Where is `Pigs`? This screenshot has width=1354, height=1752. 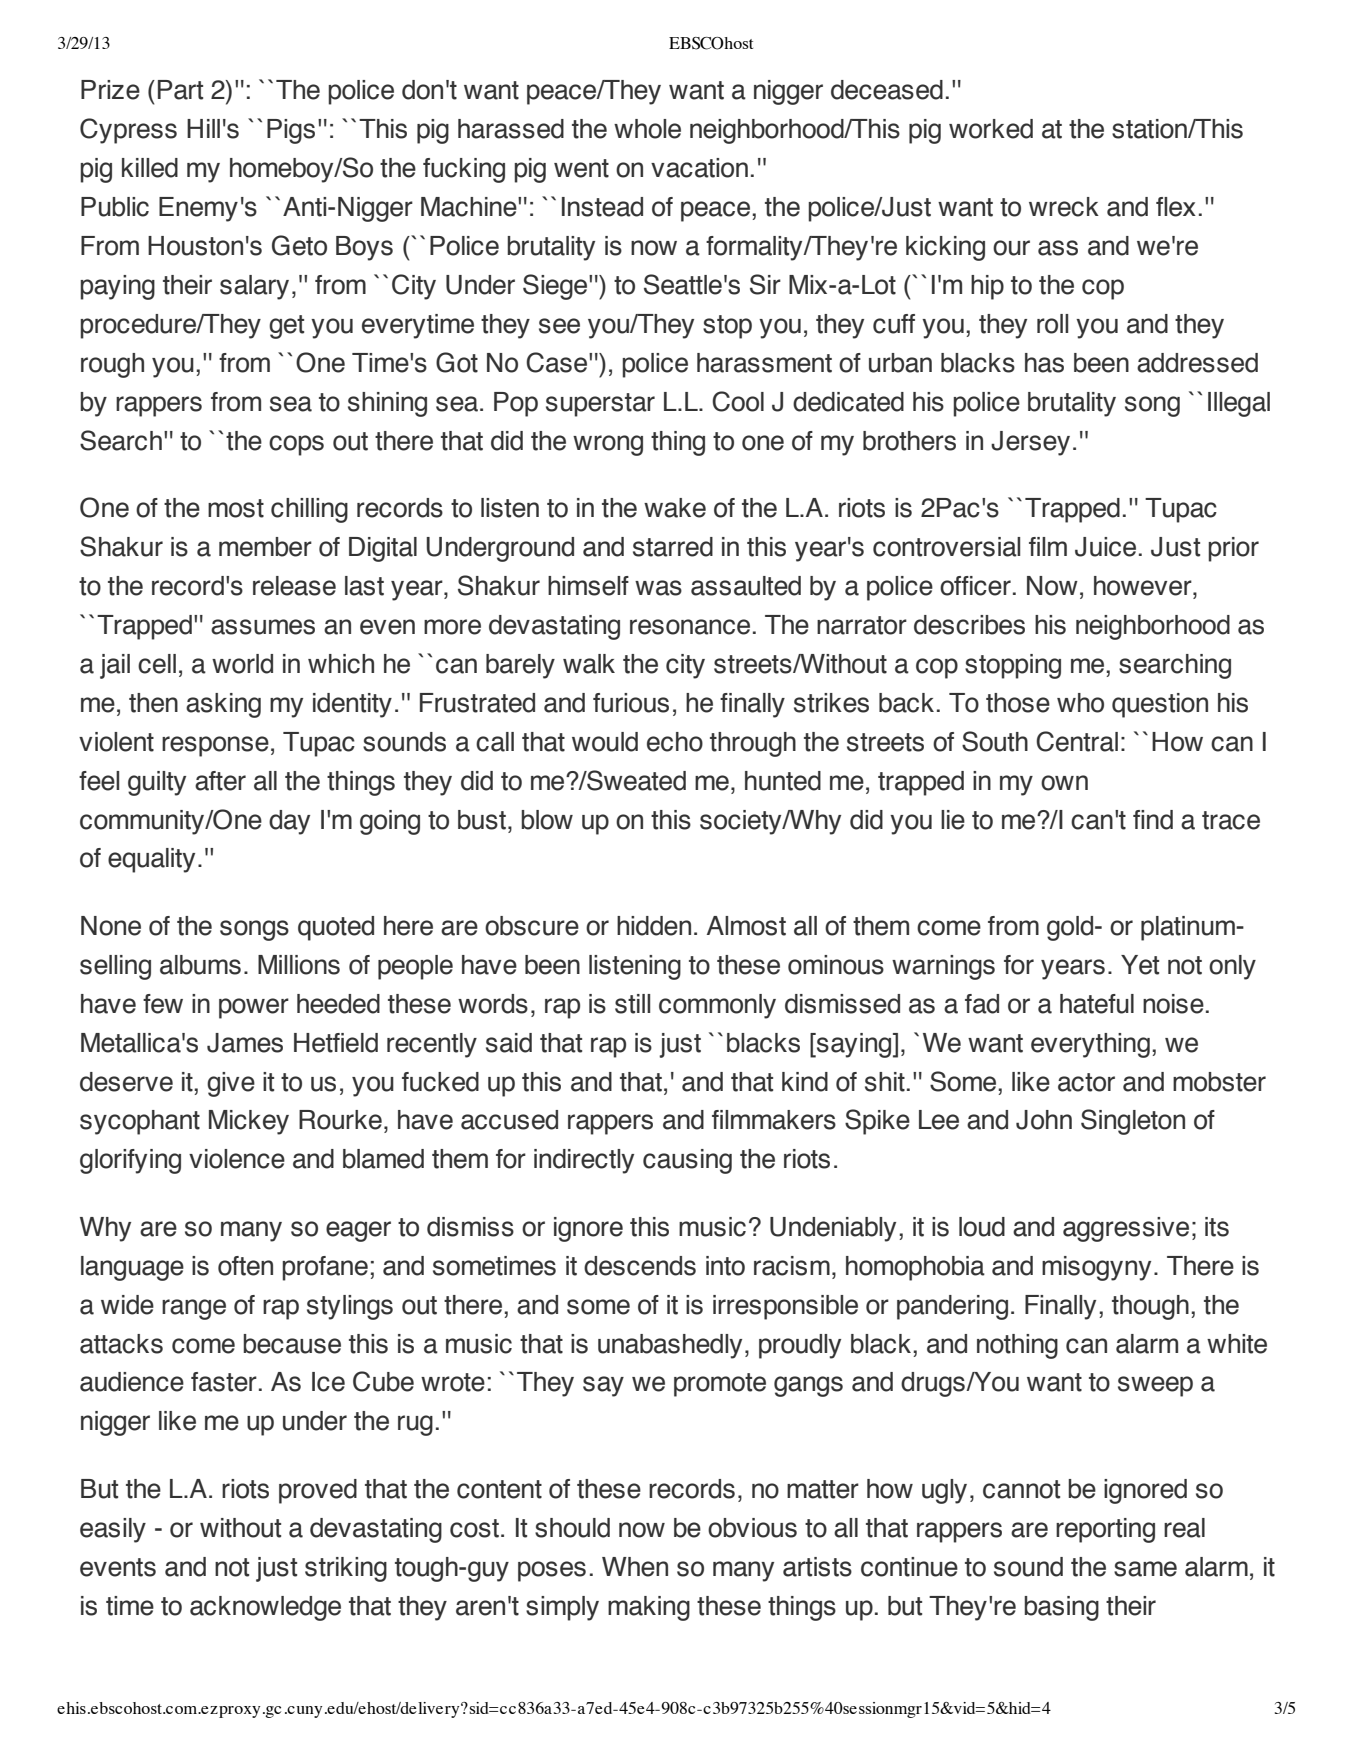 Pigs is located at coordinates (291, 131).
